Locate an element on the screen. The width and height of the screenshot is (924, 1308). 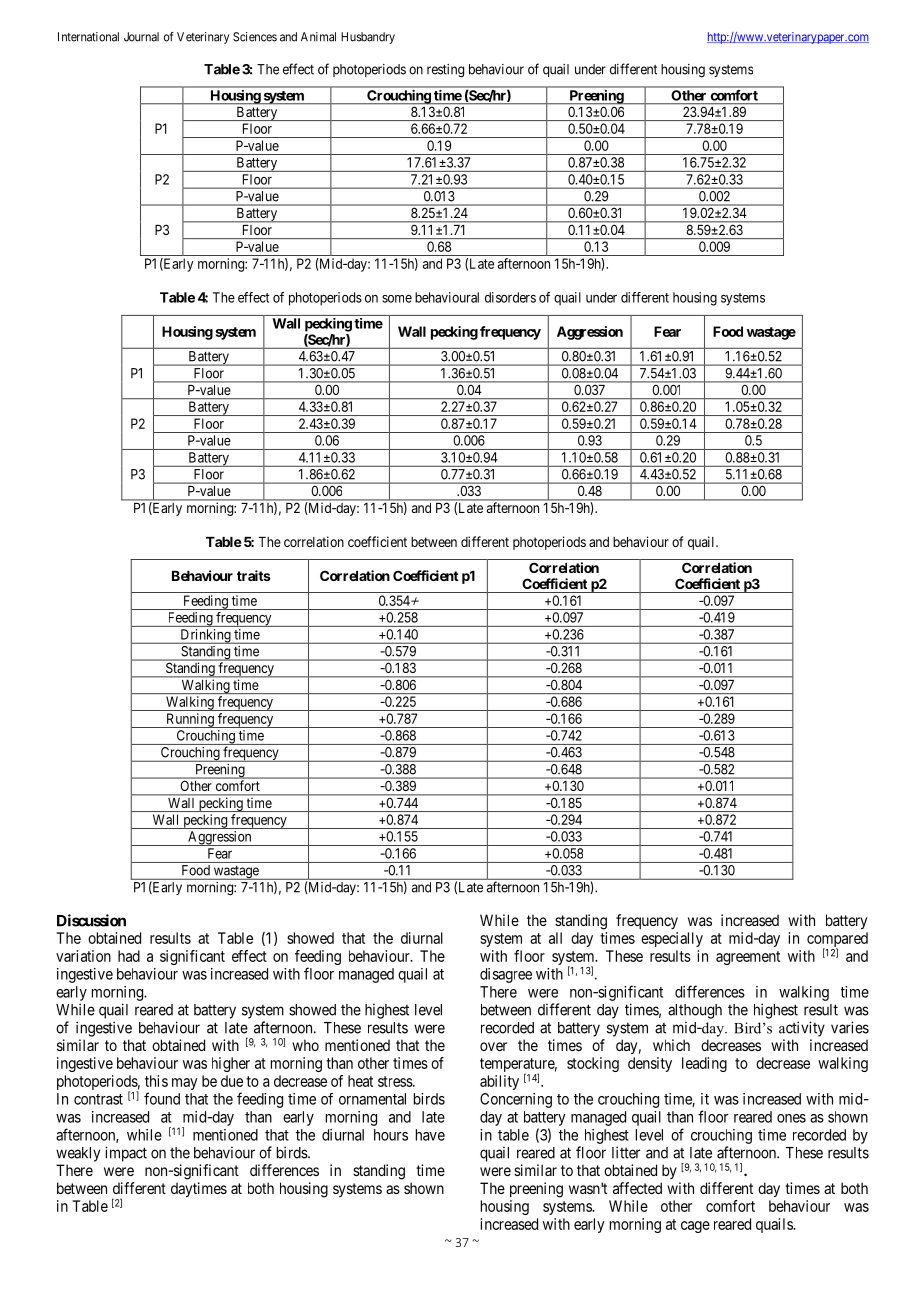
impact is located at coordinates (126, 1154).
